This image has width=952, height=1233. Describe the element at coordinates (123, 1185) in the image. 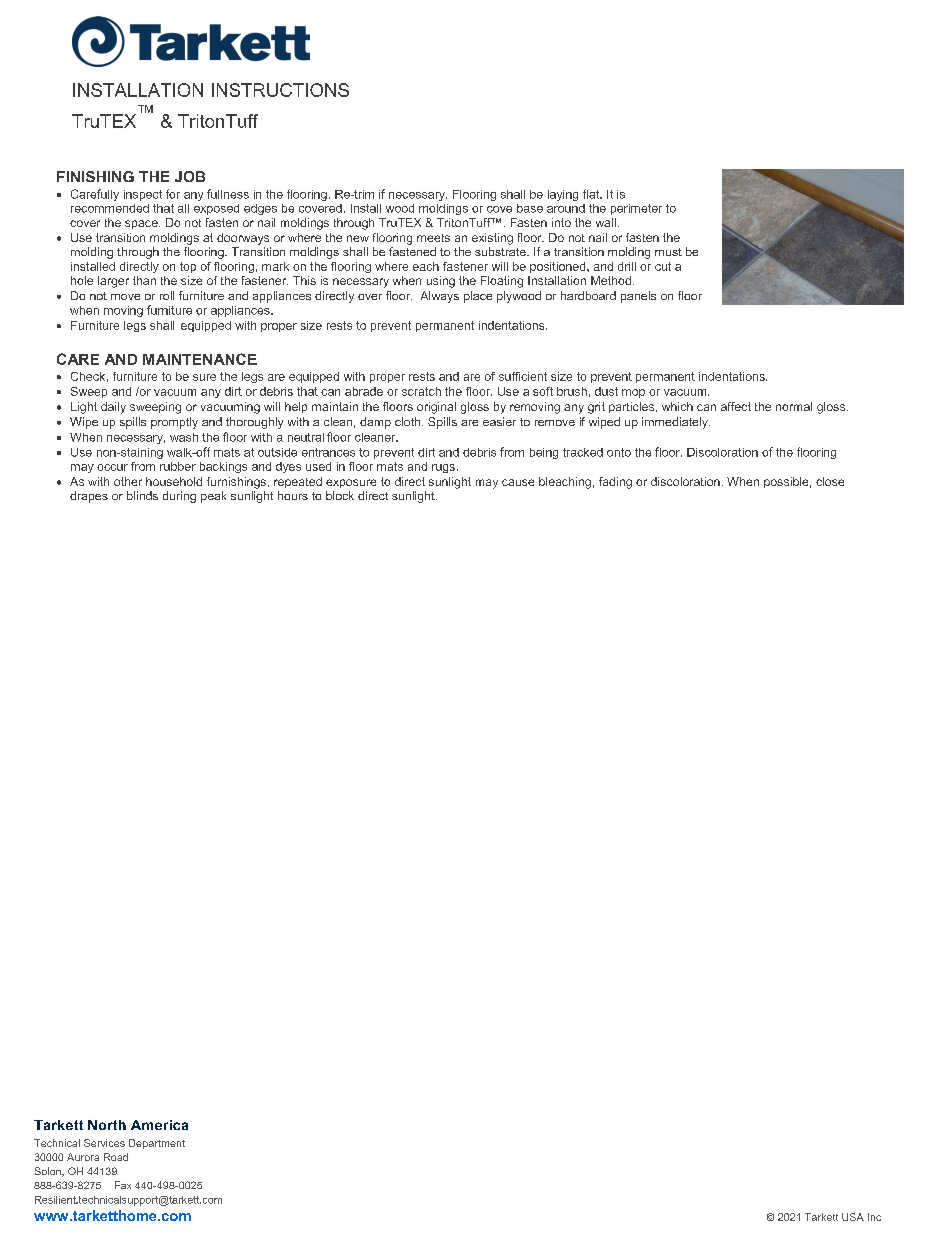

I see `Fax` at that location.
